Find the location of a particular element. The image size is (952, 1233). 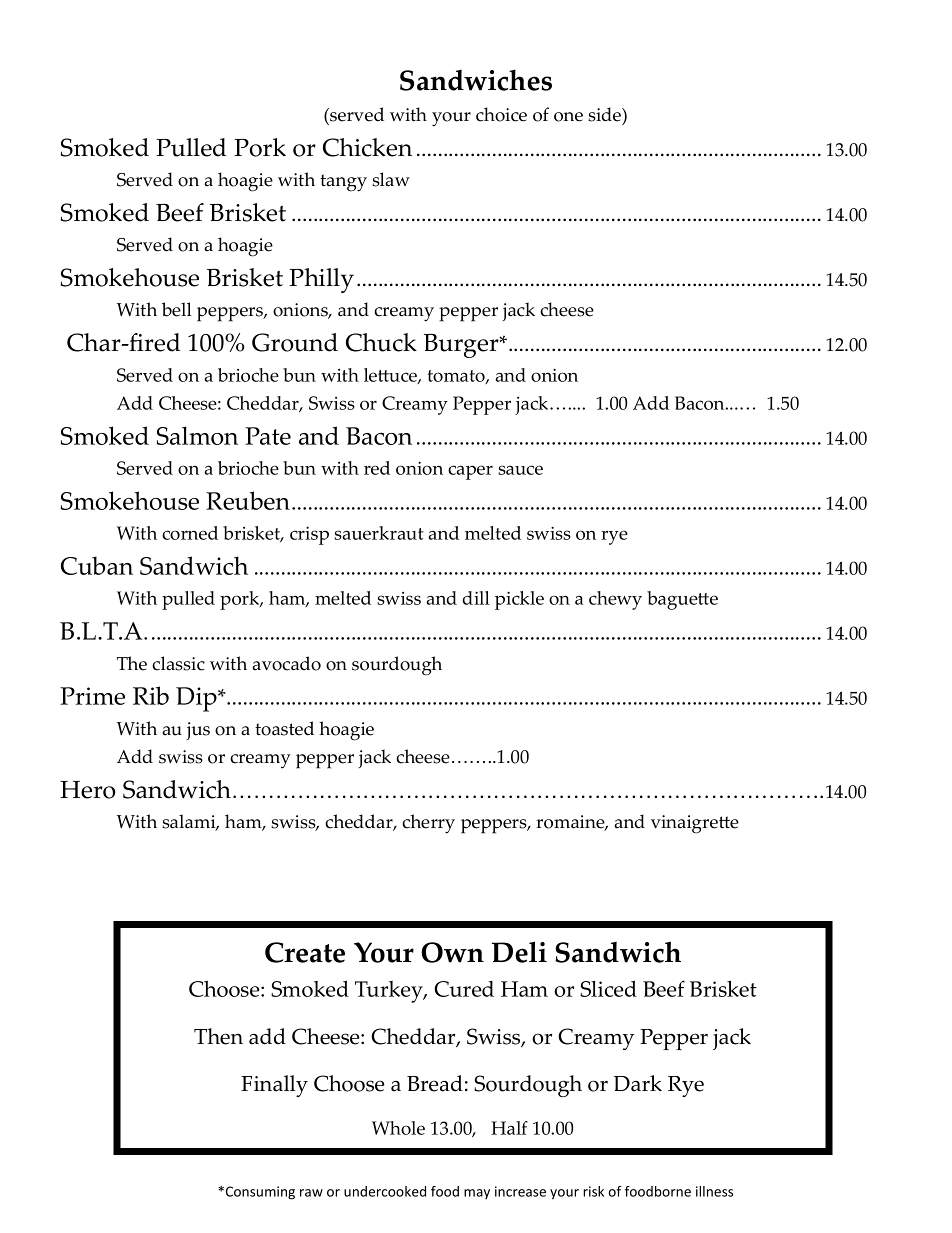

Hero is located at coordinates (88, 790).
